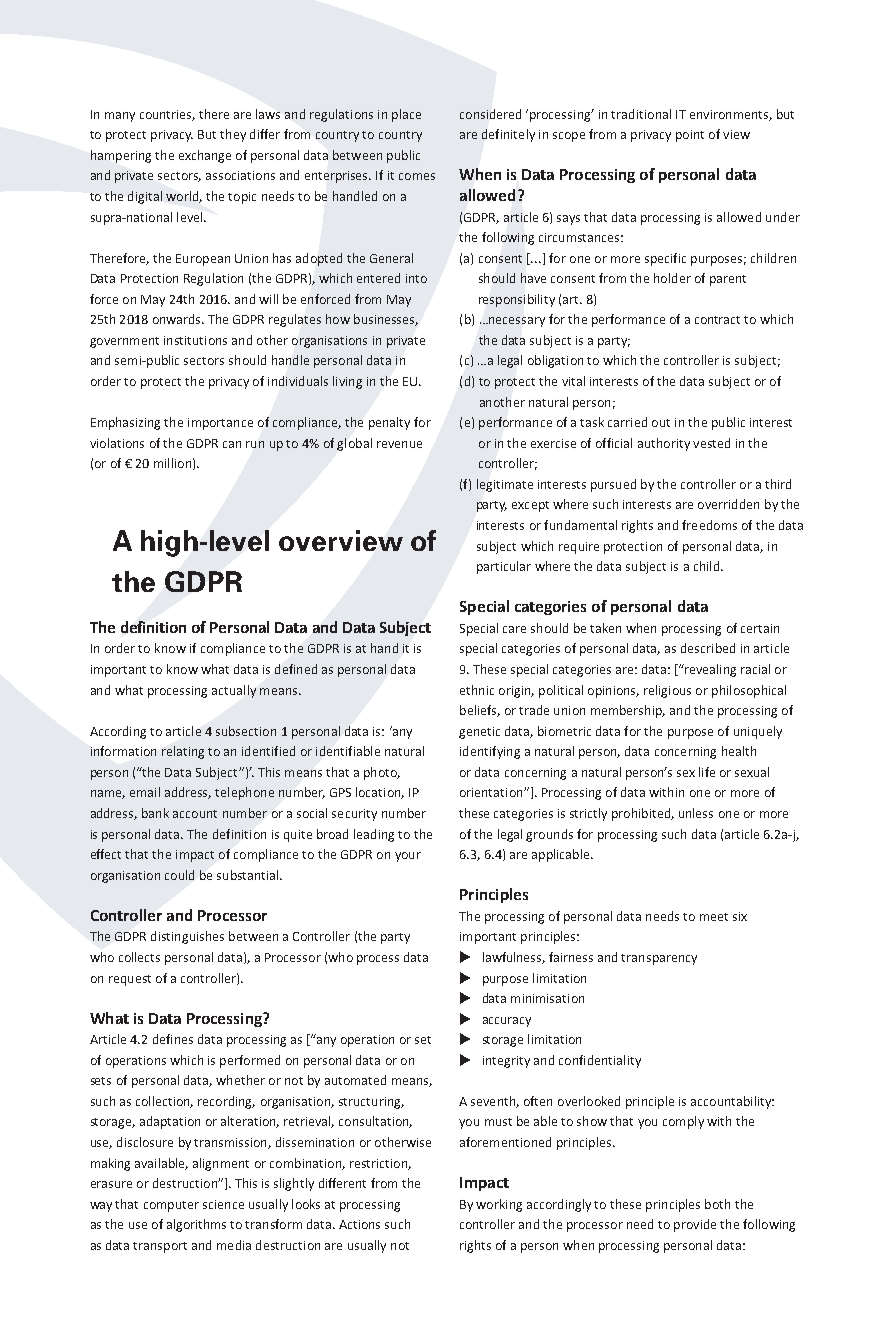  What do you see at coordinates (690, 136) in the document?
I see `point` at bounding box center [690, 136].
